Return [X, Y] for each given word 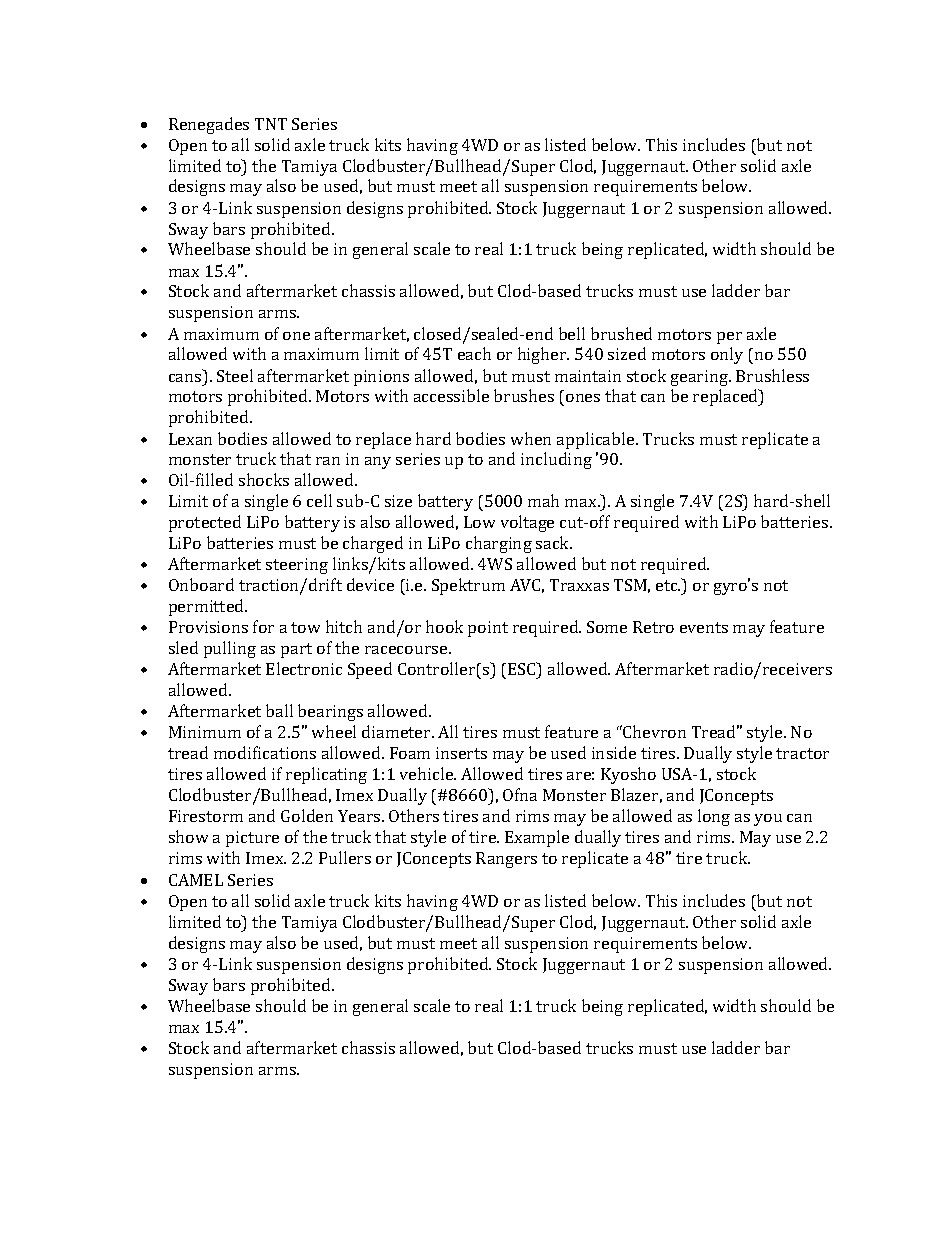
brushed [621, 333]
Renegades [209, 125]
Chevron [653, 731]
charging [499, 544]
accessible [451, 395]
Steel [235, 375]
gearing [701, 378]
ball [279, 710]
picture [252, 839]
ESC [523, 668]
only [727, 355]
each [474, 353]
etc [668, 585]
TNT [271, 124]
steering [297, 566]
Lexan [190, 439]
